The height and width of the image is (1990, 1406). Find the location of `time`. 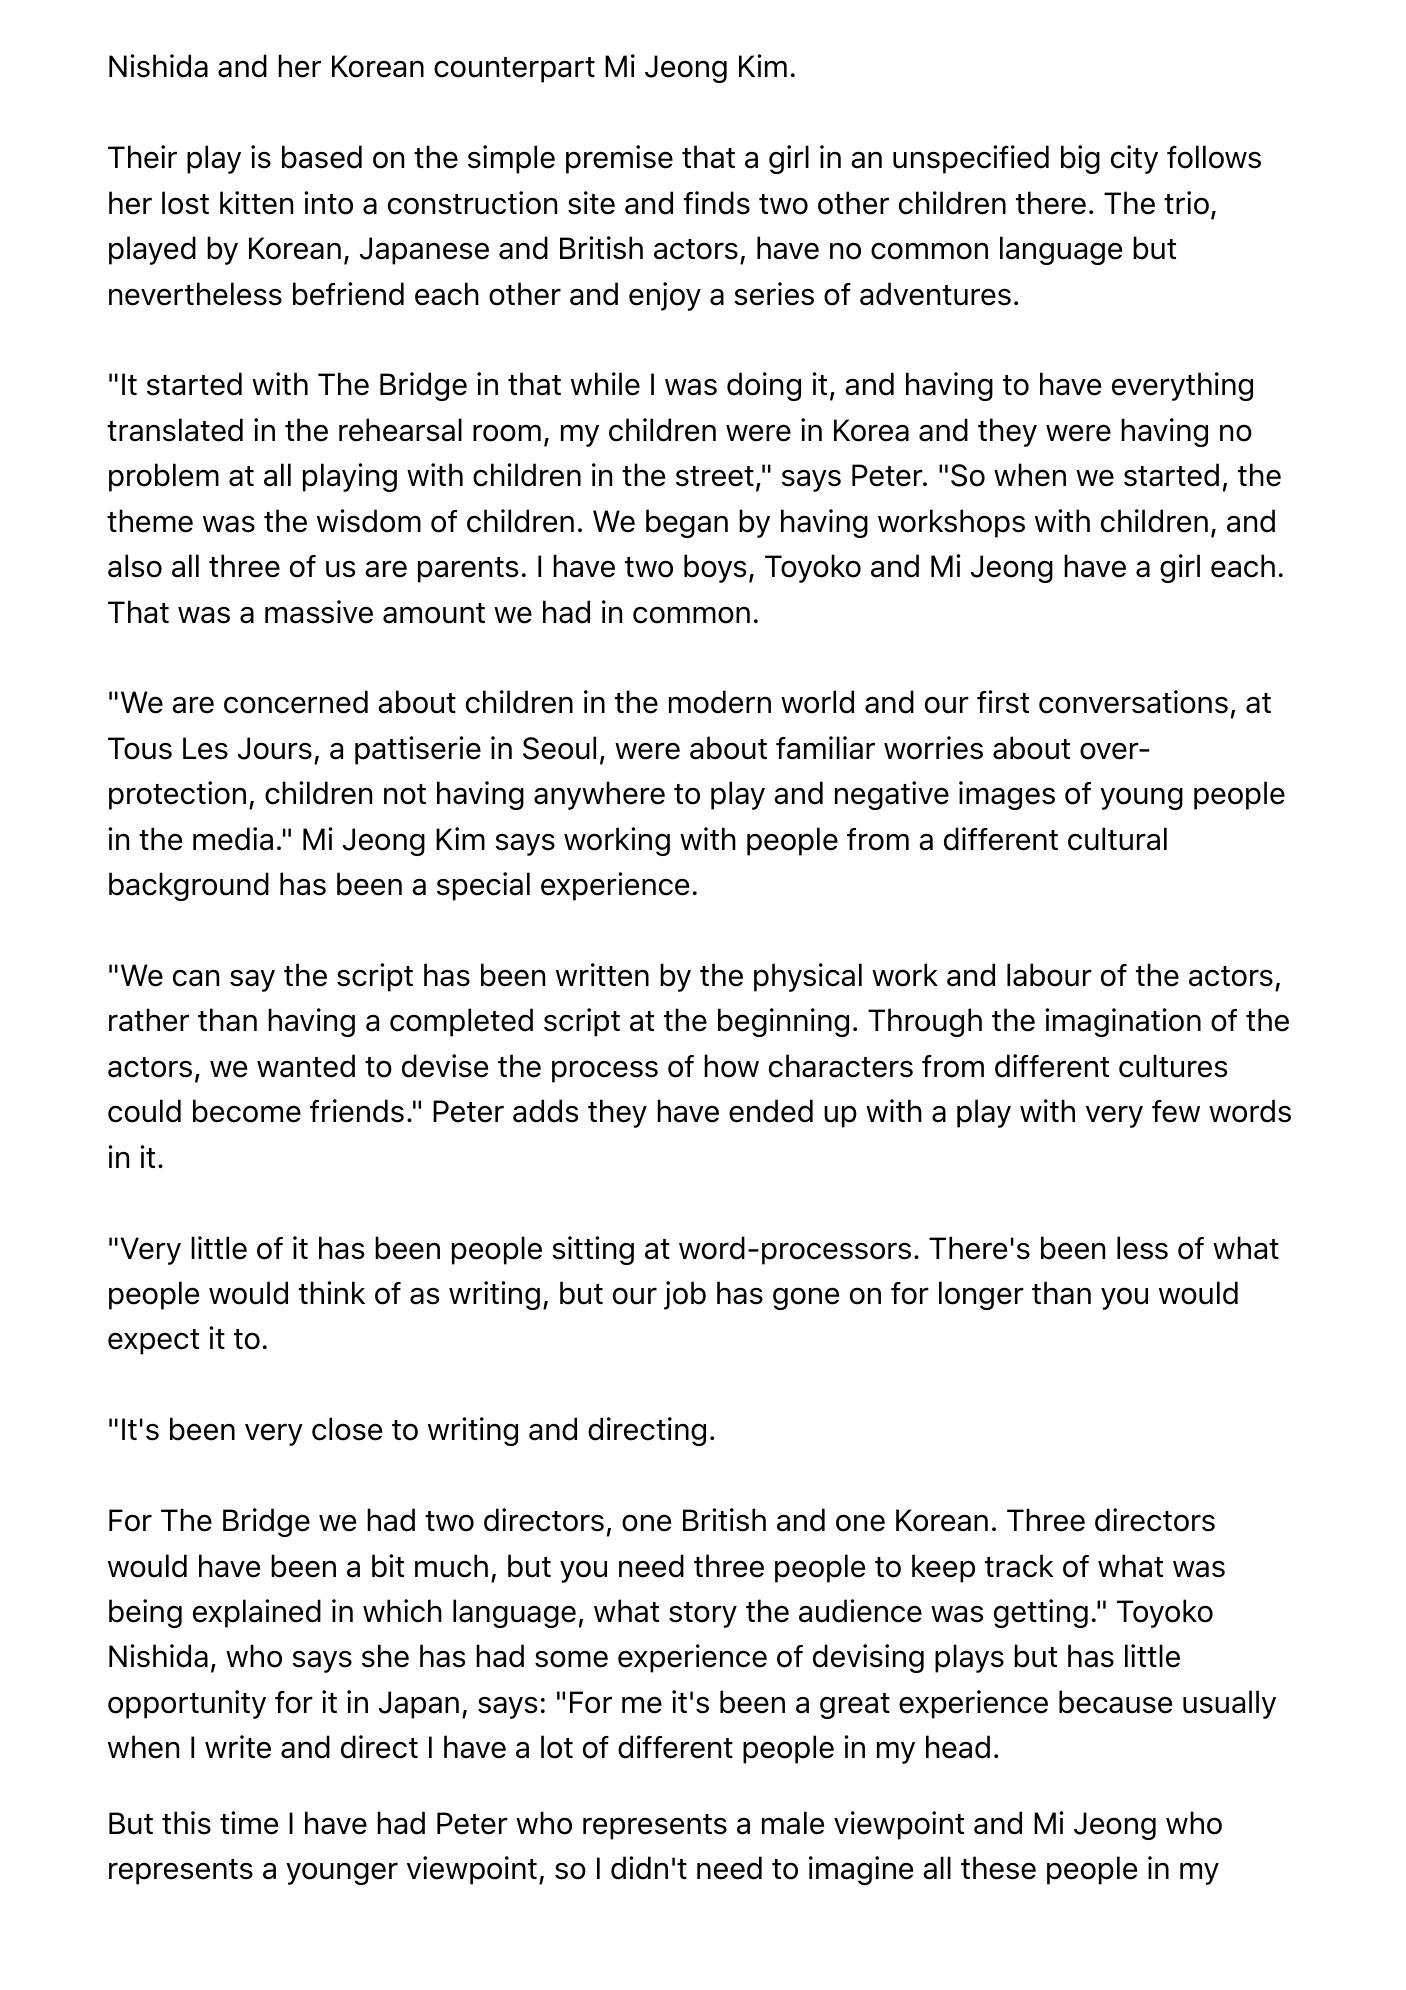

time is located at coordinates (249, 1823).
